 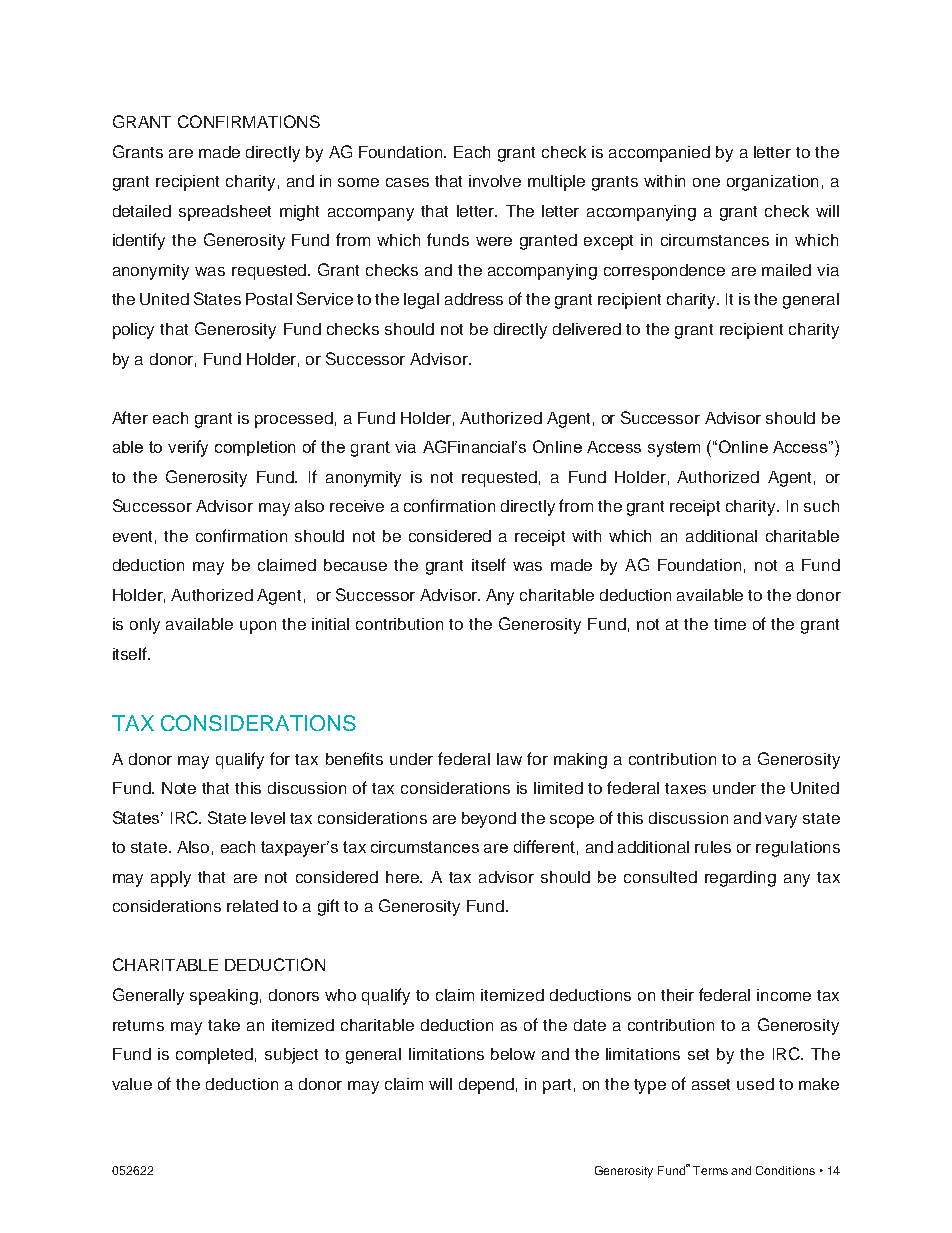 I want to click on upon, so click(x=258, y=627).
